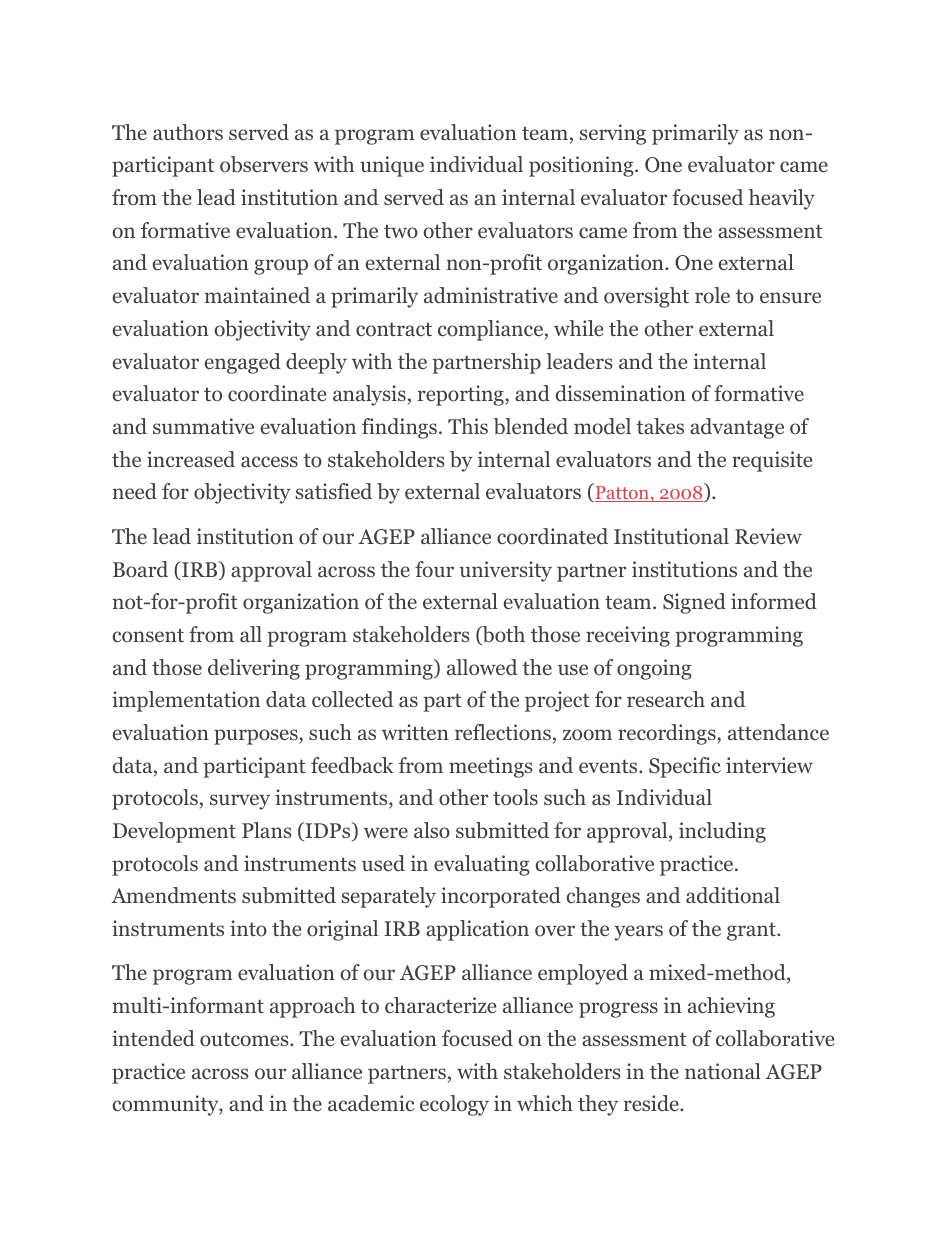 This screenshot has width=952, height=1233. Describe the element at coordinates (694, 603) in the screenshot. I see `Signed` at that location.
